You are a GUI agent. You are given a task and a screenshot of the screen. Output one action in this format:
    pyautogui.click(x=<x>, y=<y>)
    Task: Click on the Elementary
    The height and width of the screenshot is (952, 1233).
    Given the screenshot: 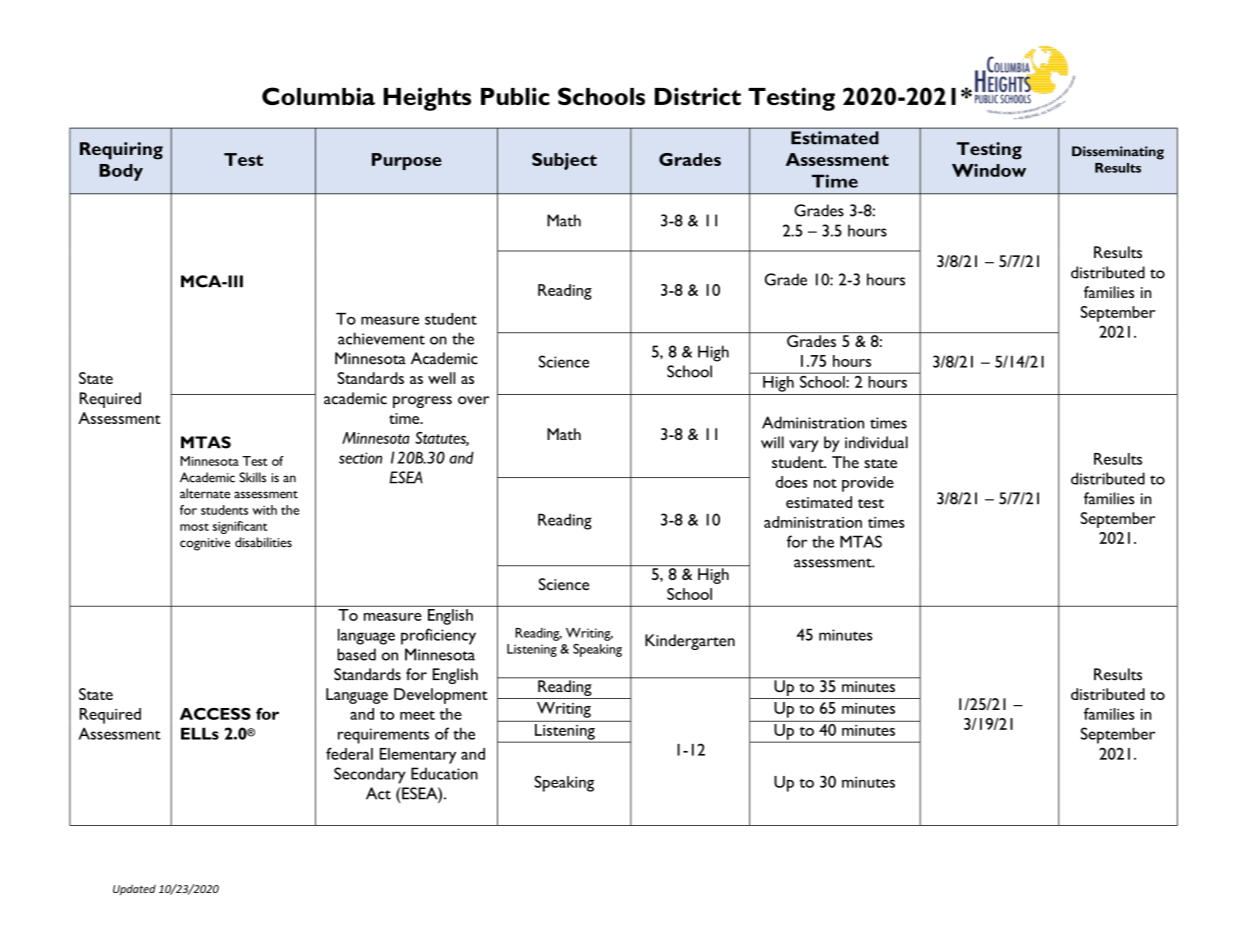 What is the action you would take?
    pyautogui.click(x=418, y=756)
